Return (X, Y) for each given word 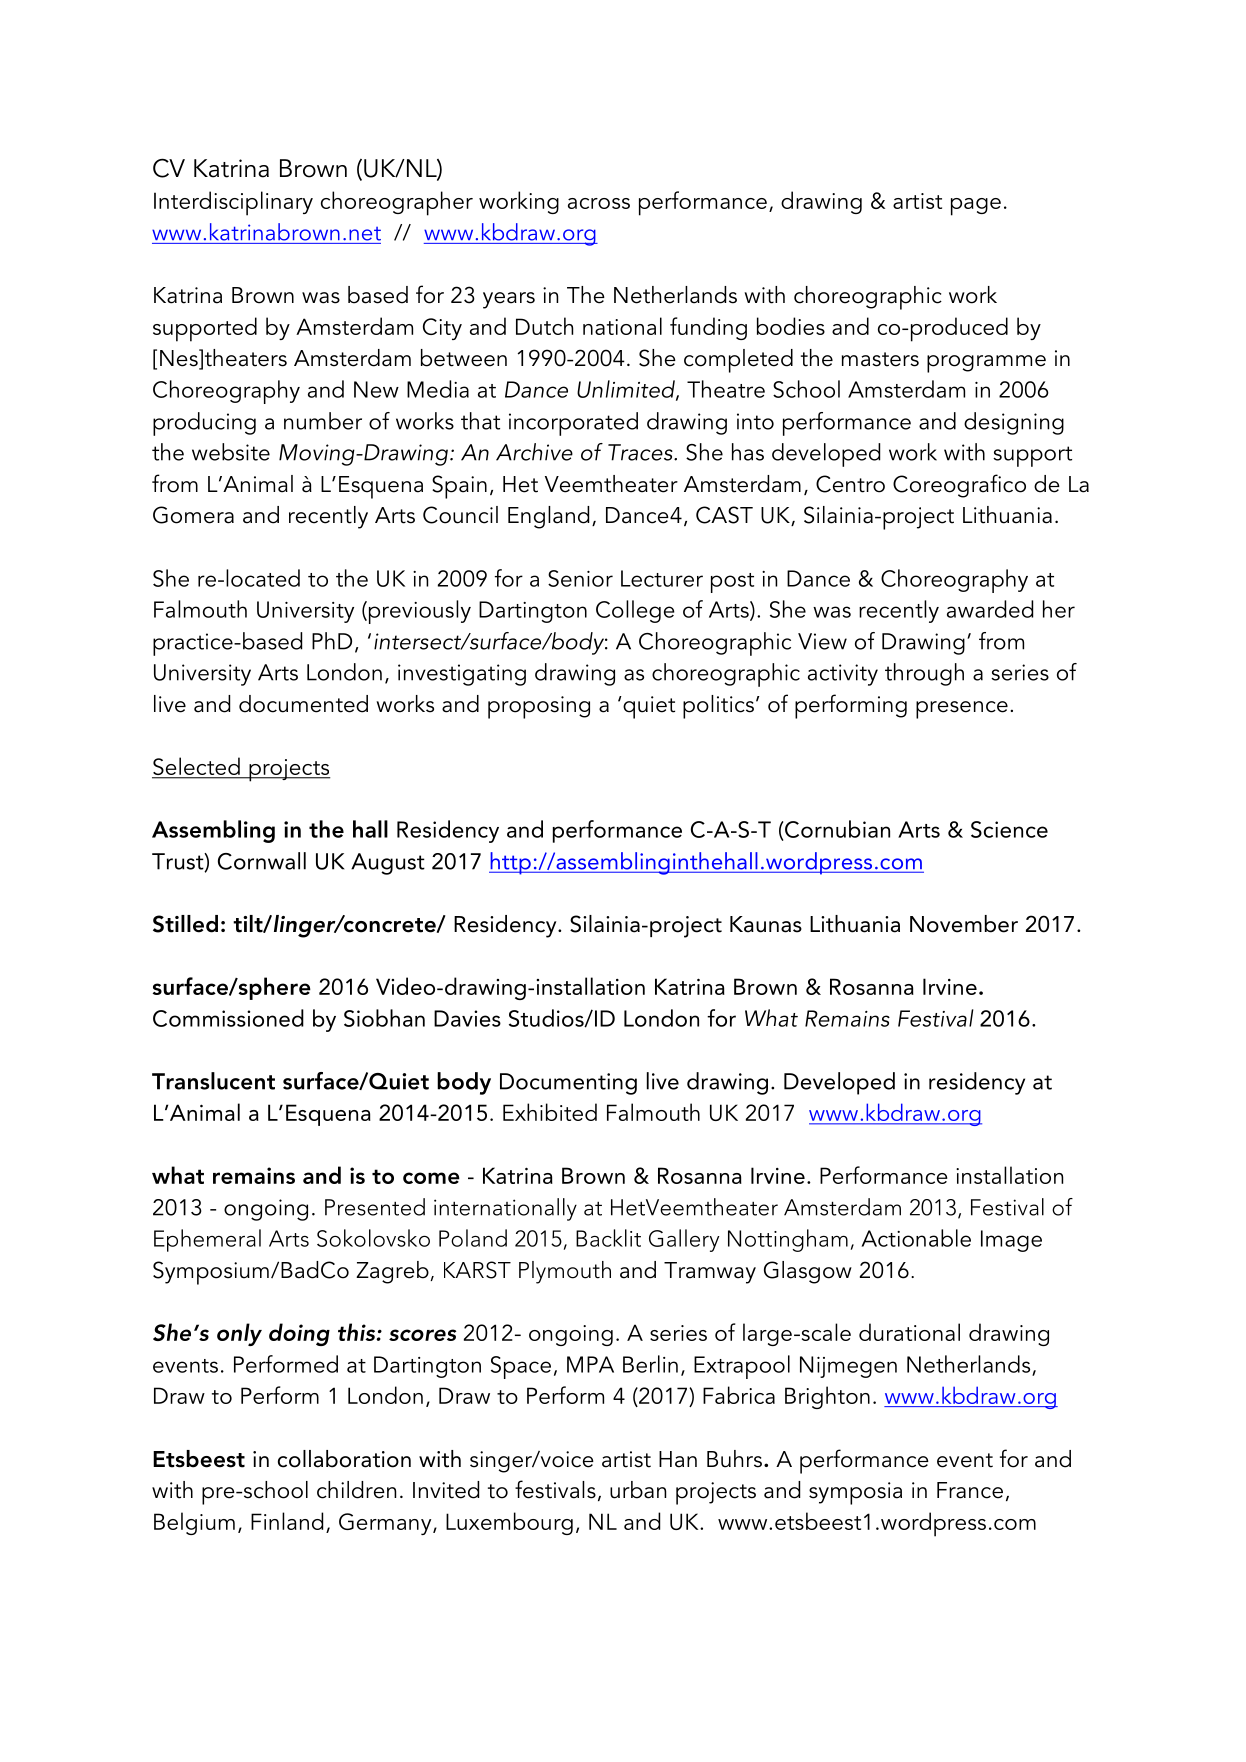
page (976, 207)
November (964, 924)
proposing (539, 707)
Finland (287, 1521)
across (599, 203)
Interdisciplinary (233, 203)
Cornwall (262, 861)
